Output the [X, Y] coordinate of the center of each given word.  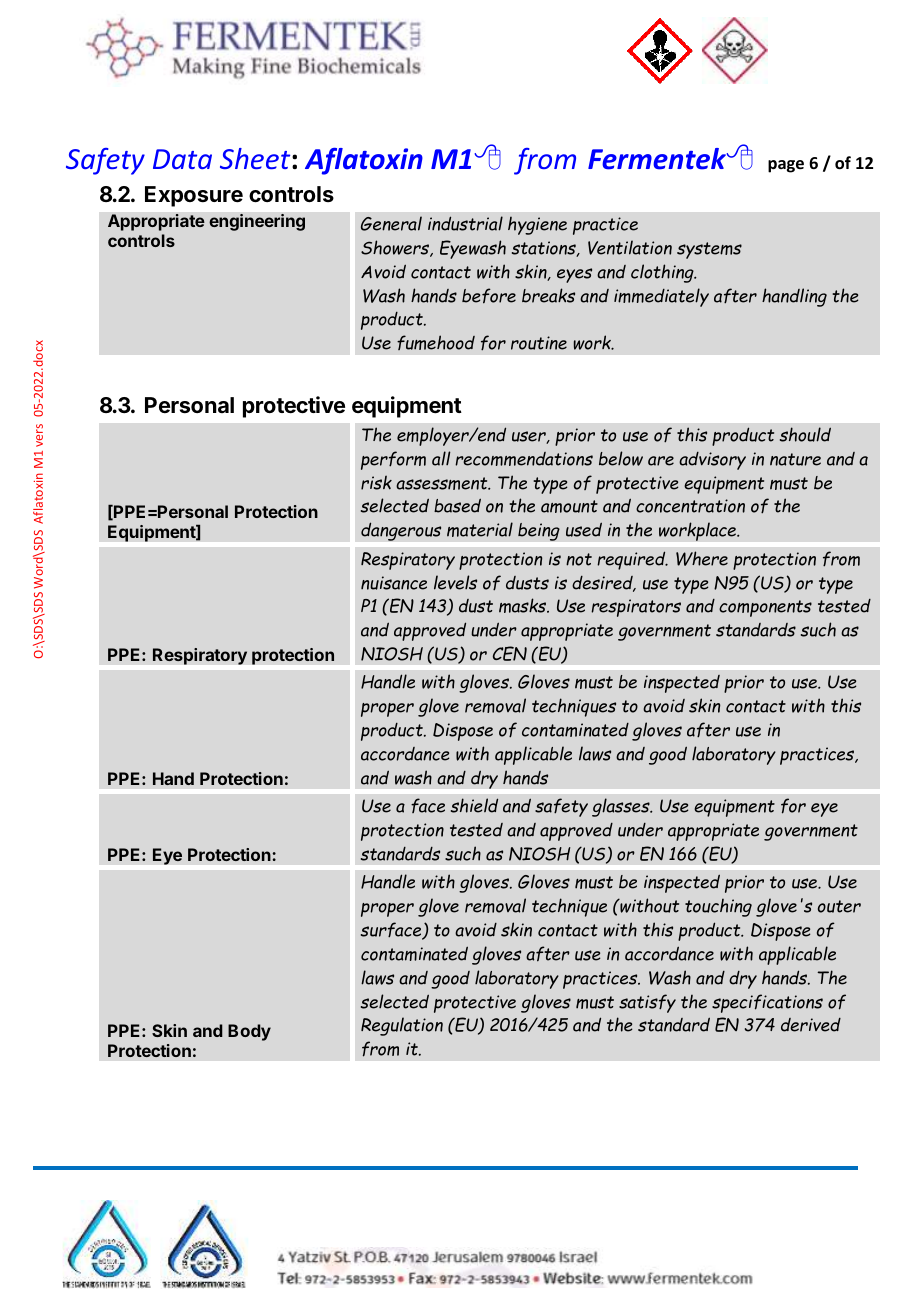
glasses [622, 807]
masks [524, 605]
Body [249, 1032]
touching [718, 907]
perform [393, 460]
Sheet [256, 158]
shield [474, 805]
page [786, 166]
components [765, 608]
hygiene [537, 225]
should [805, 434]
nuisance [394, 583]
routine [539, 343]
